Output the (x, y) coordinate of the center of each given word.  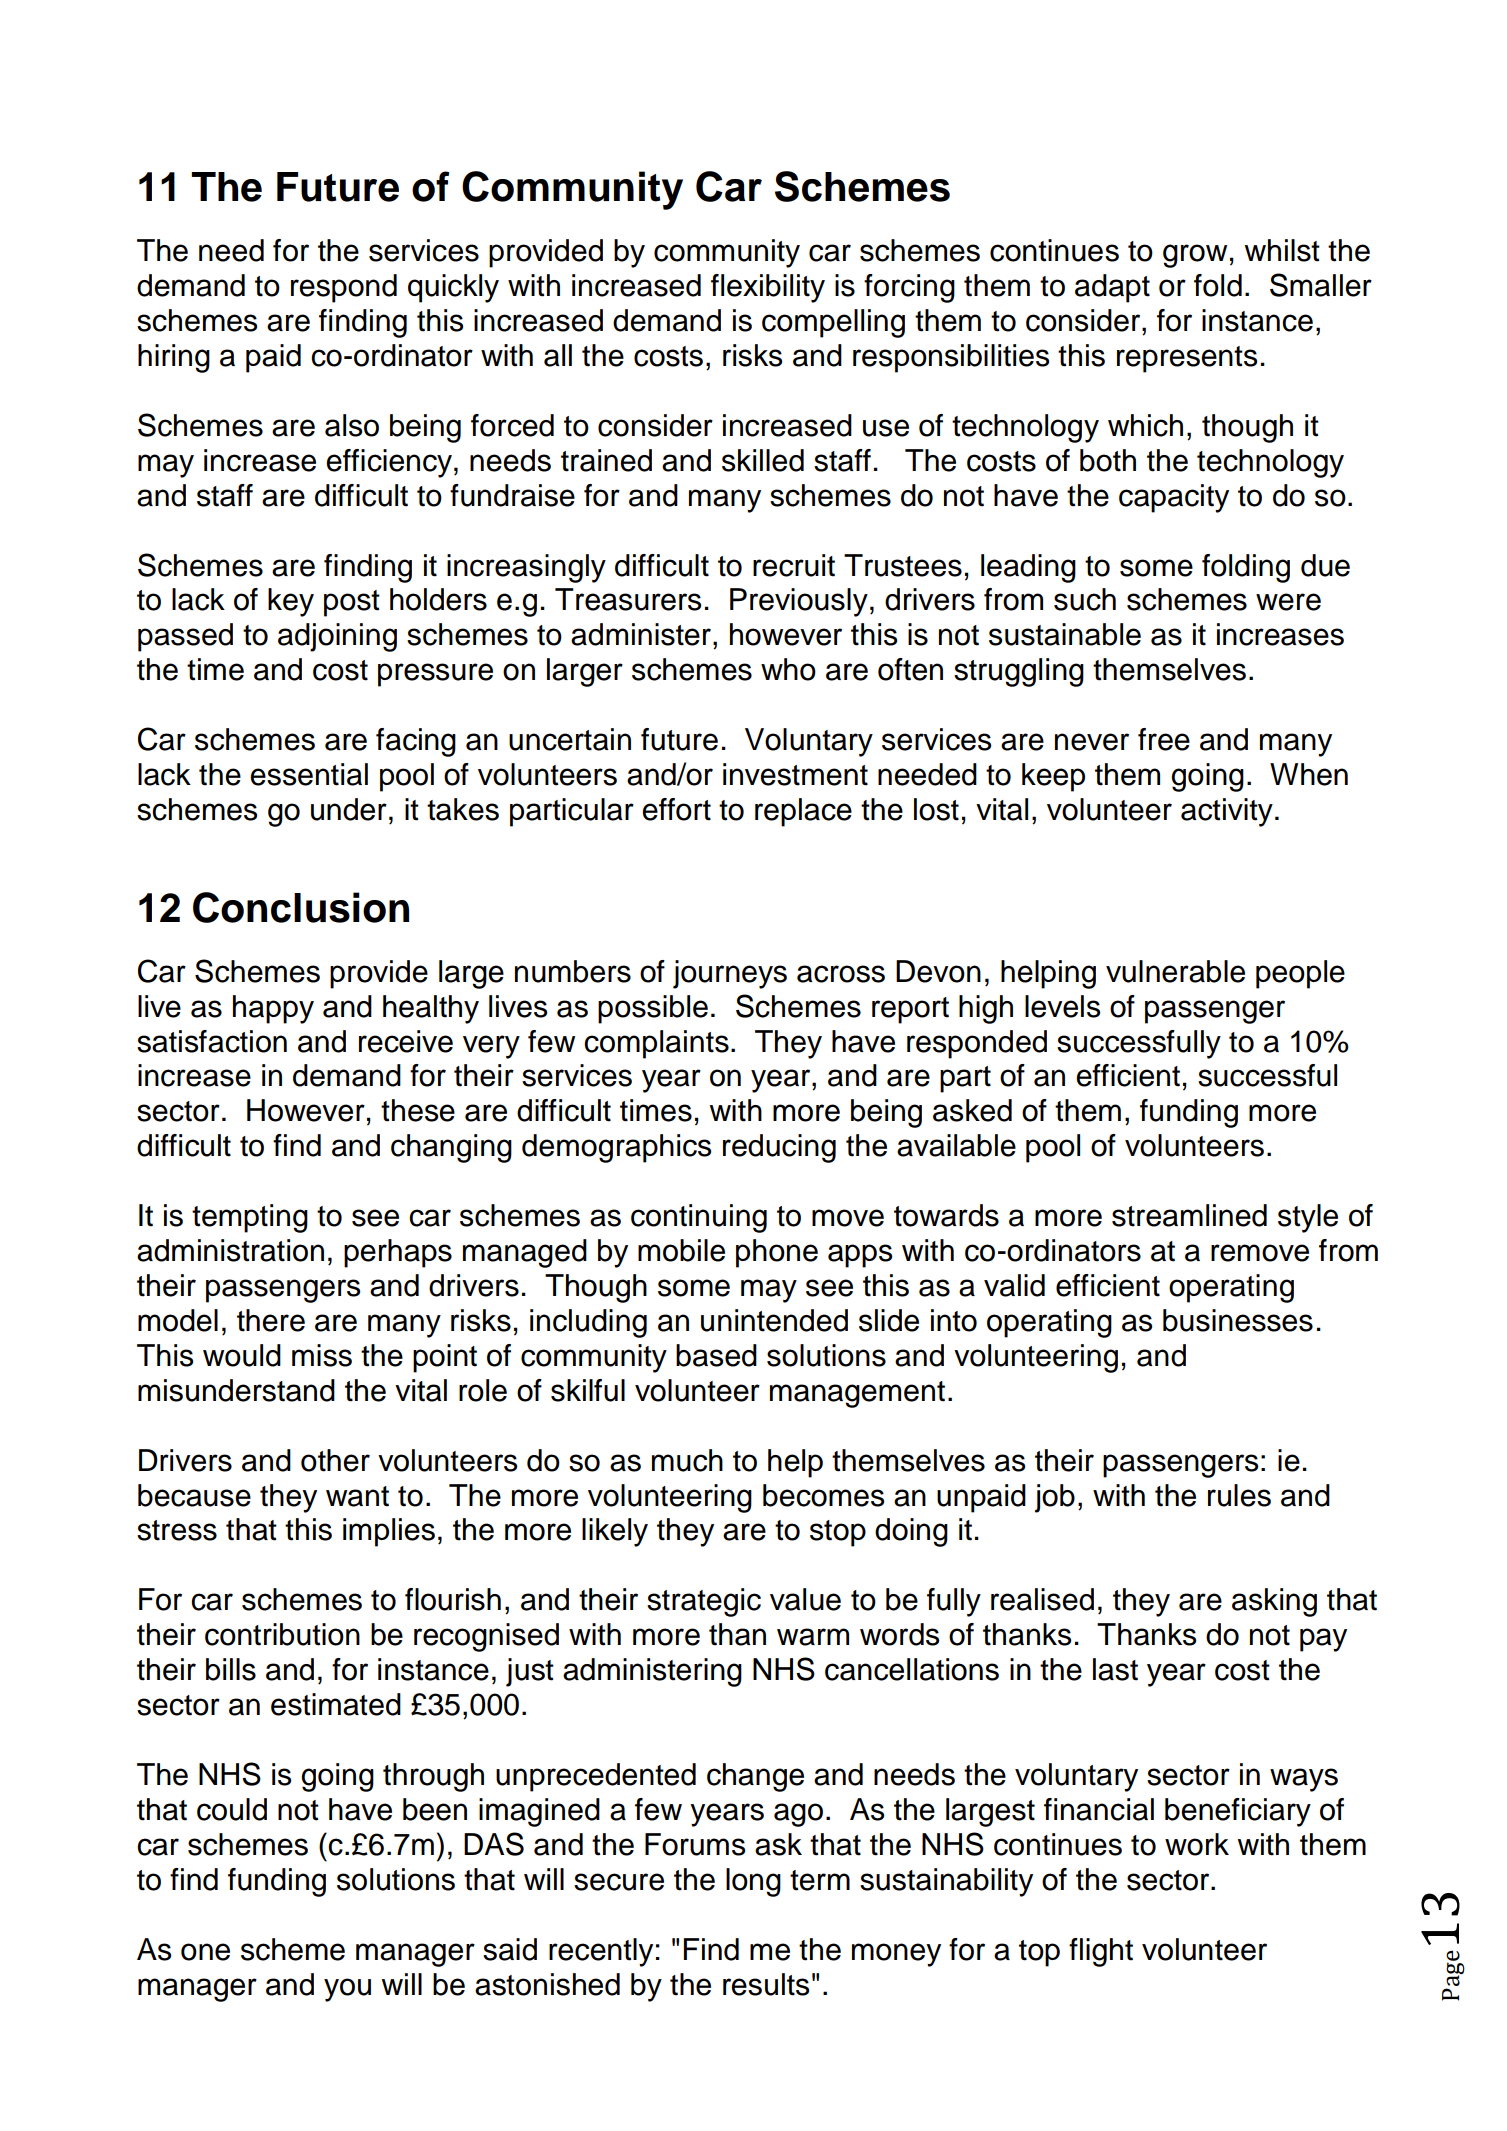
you (347, 1990)
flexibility (768, 288)
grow (1195, 256)
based (716, 1355)
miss (322, 1355)
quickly (453, 288)
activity (1227, 812)
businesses (1238, 1320)
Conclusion (301, 907)
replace (803, 812)
